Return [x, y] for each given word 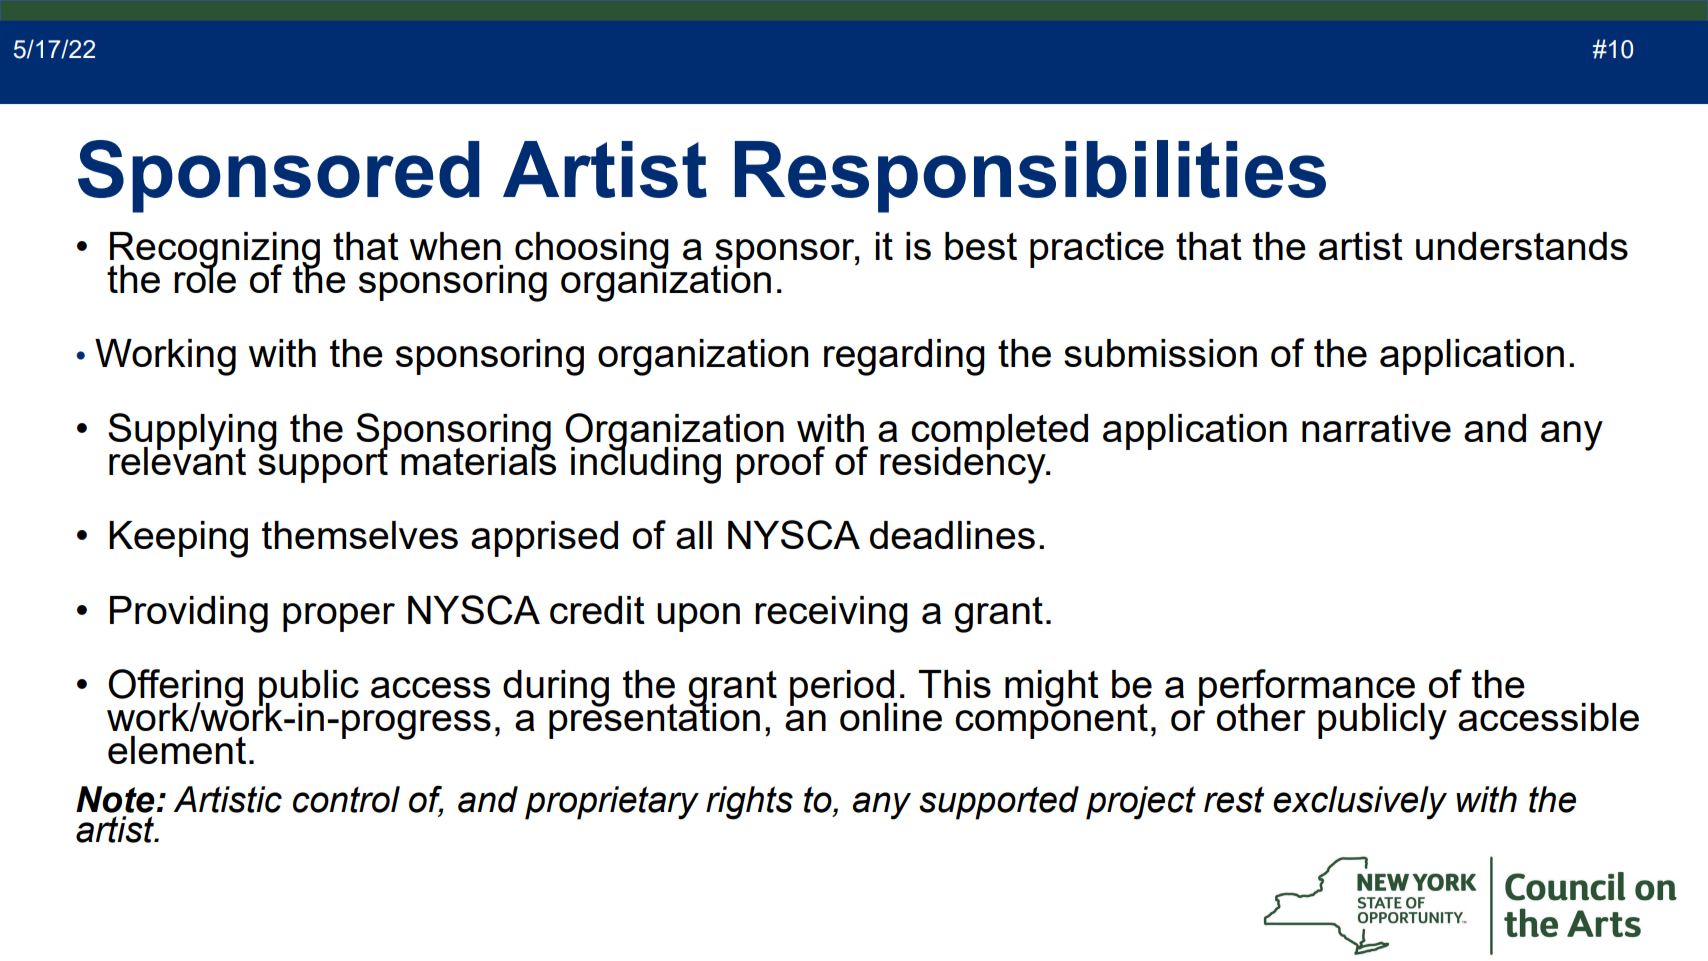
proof [780, 464]
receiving [831, 614]
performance [1307, 688]
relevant [177, 459]
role [205, 278]
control [346, 799]
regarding [904, 357]
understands [1522, 246]
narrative [1376, 428]
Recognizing [215, 251]
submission [1160, 353]
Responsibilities [1030, 176]
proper [339, 617]
